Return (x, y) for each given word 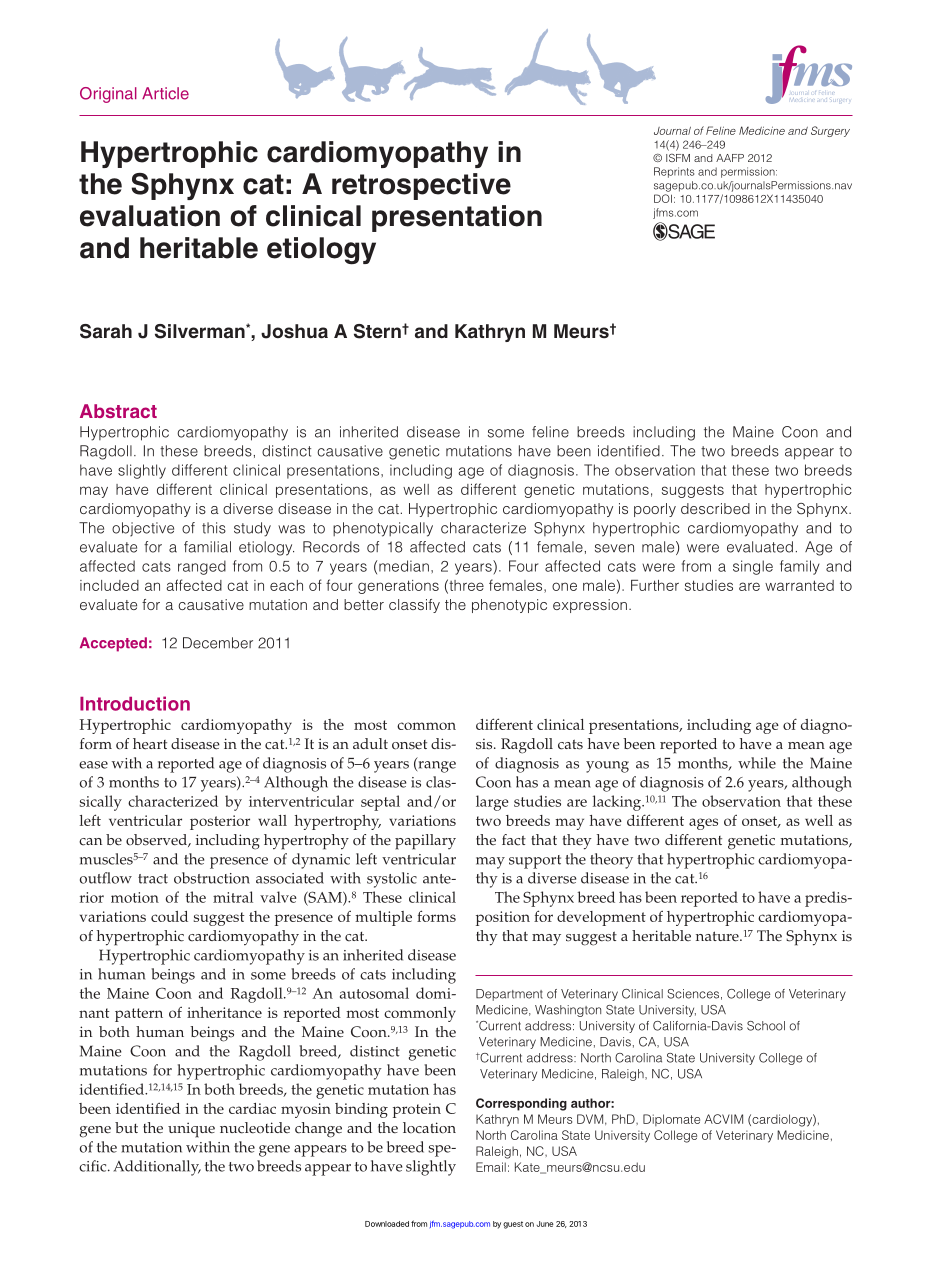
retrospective (421, 186)
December (218, 643)
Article (165, 93)
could (169, 916)
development (601, 918)
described (715, 508)
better (364, 604)
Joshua (294, 331)
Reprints (674, 172)
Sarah (106, 331)
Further (655, 585)
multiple (383, 918)
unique (191, 1130)
